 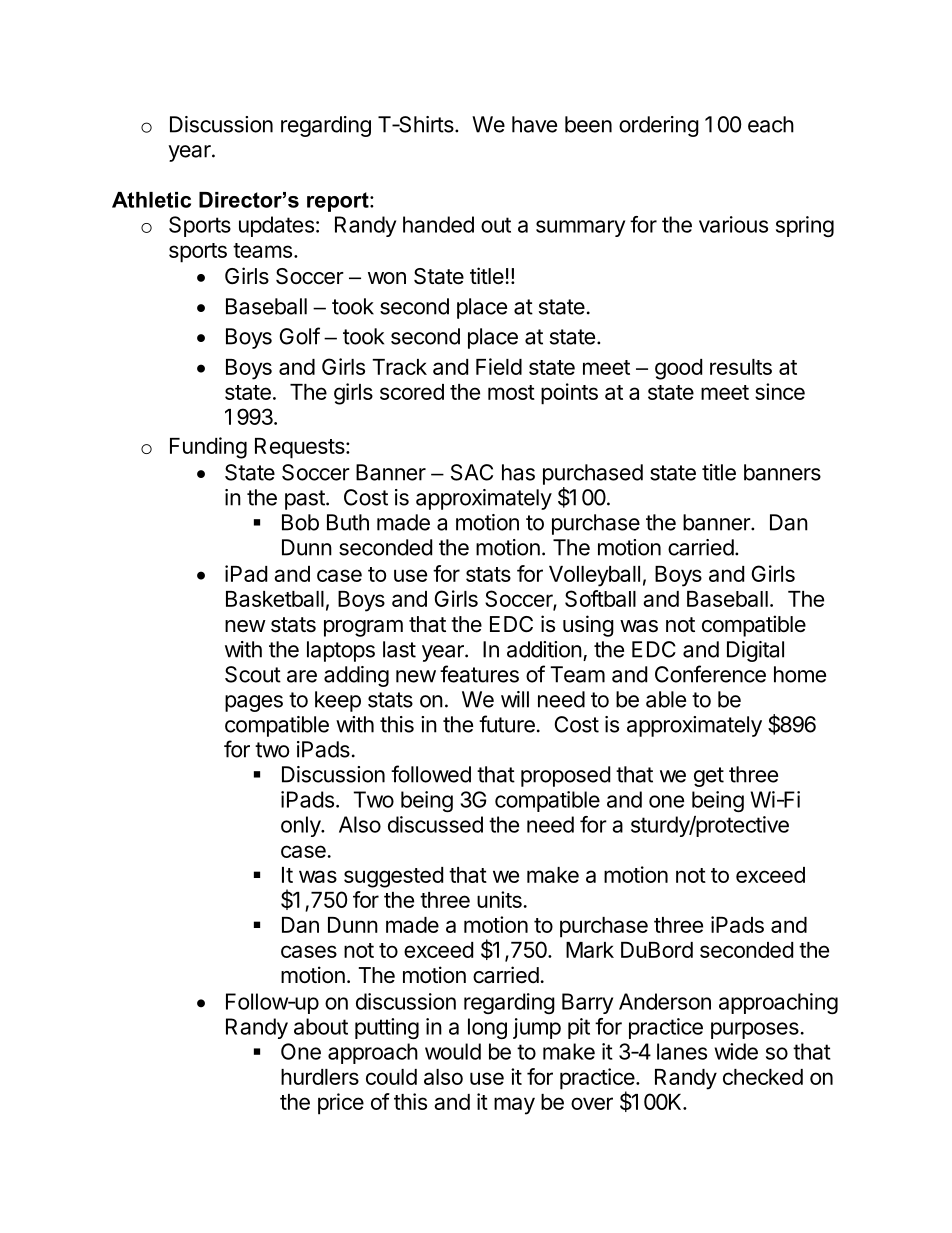 I want to click on wide, so click(x=736, y=1051).
